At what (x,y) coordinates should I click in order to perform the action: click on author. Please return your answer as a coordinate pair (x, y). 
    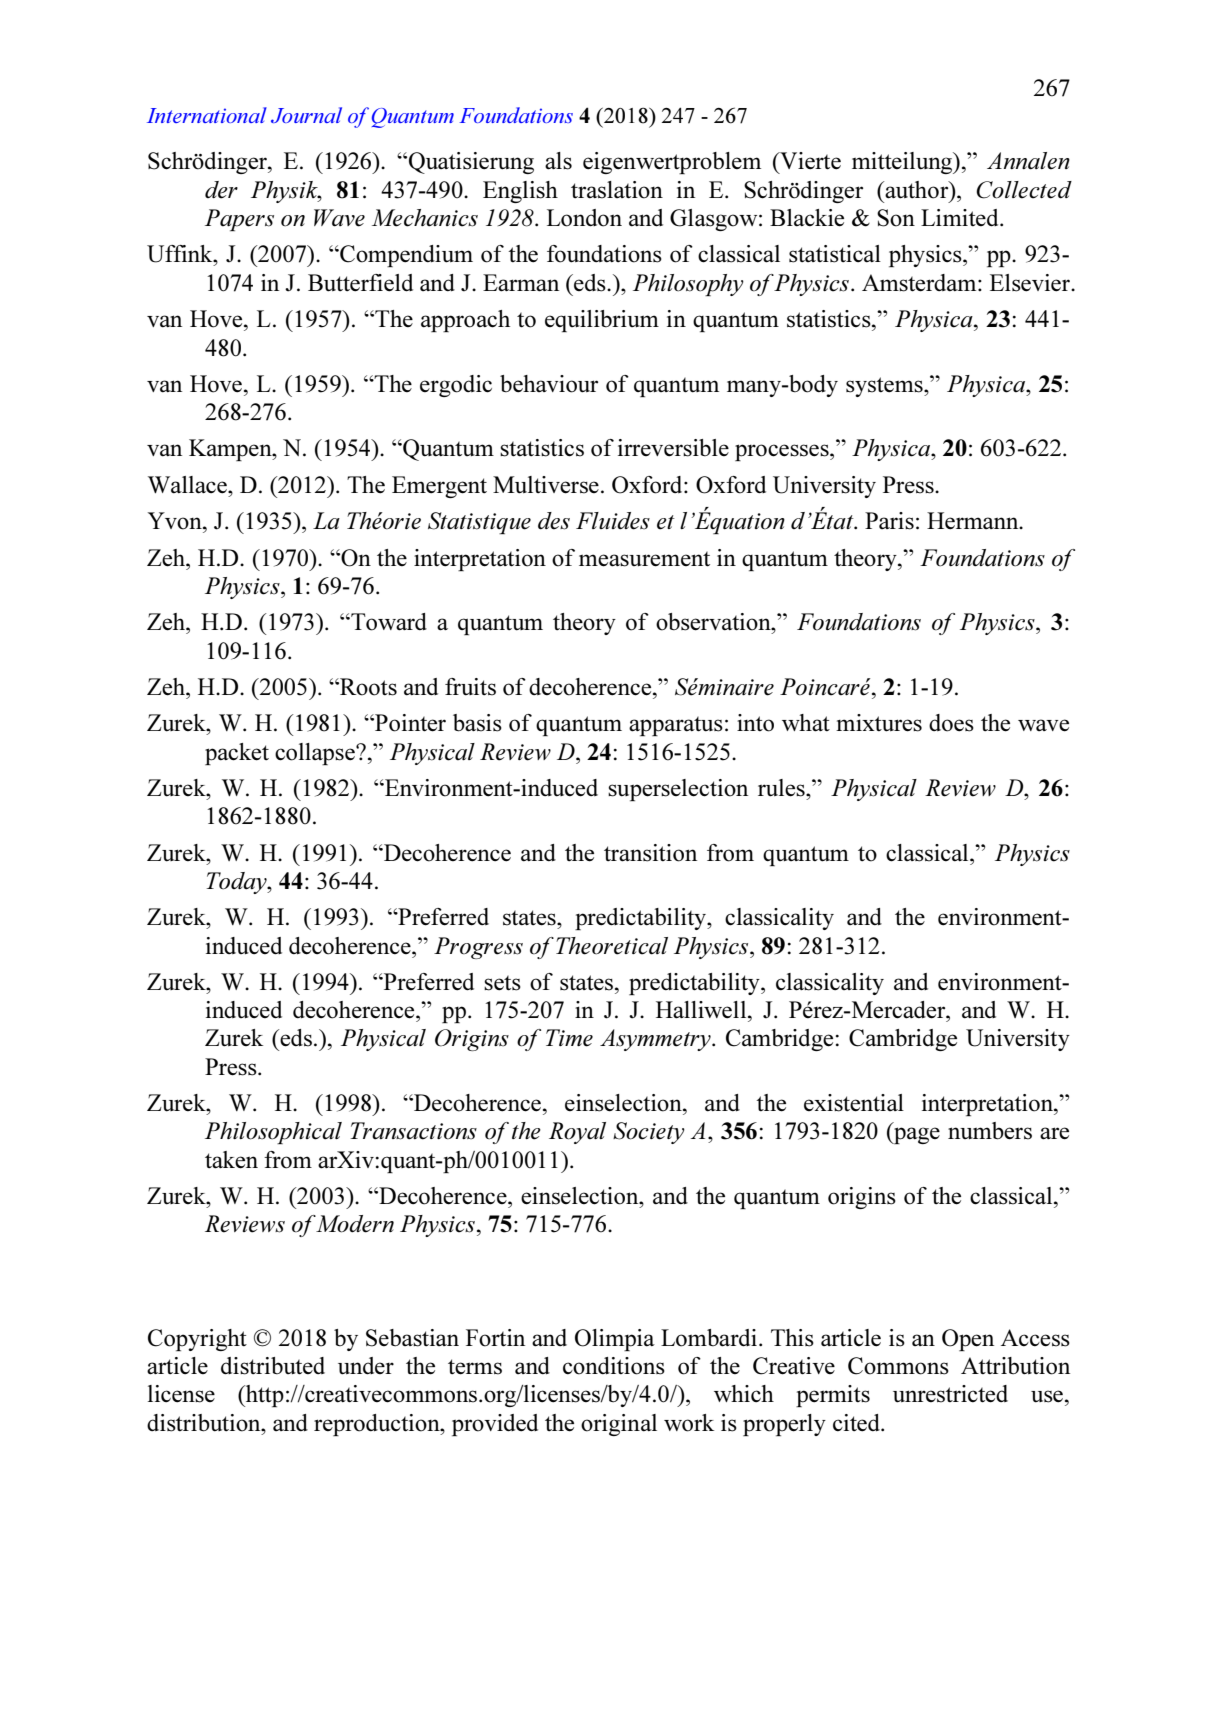
    Looking at the image, I should click on (917, 190).
